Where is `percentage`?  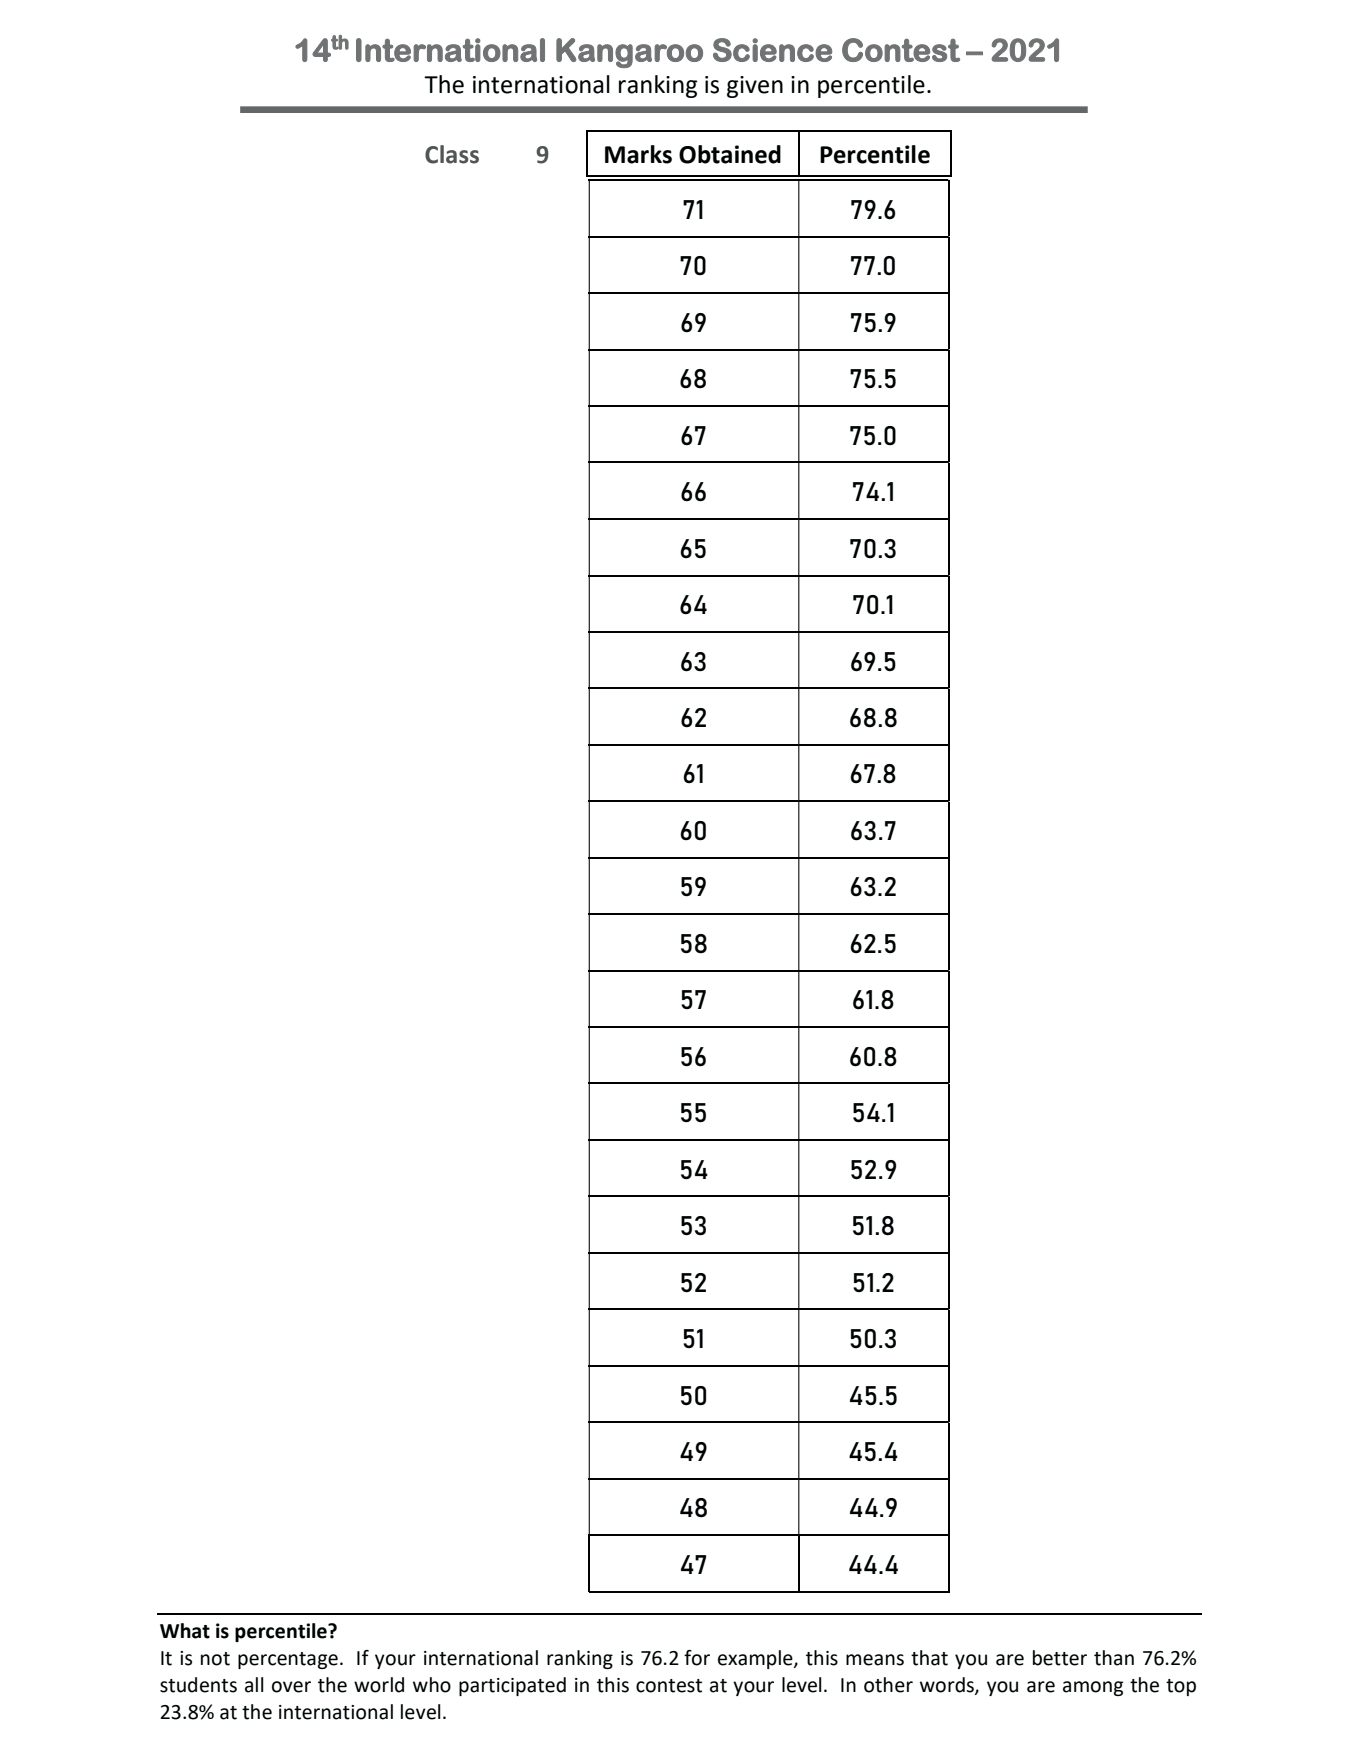
percentage is located at coordinates (288, 1660).
